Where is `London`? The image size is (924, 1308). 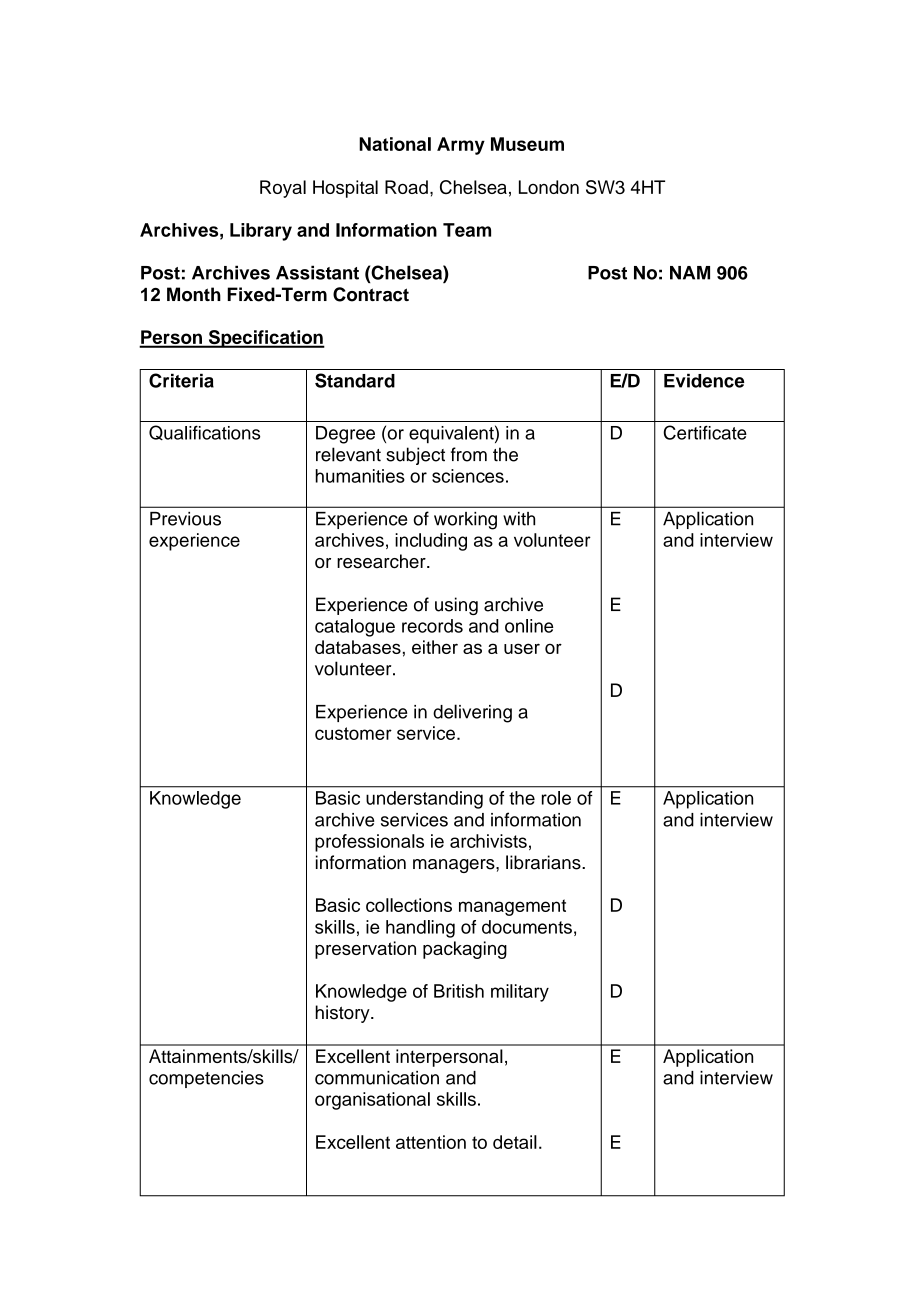
London is located at coordinates (549, 187).
